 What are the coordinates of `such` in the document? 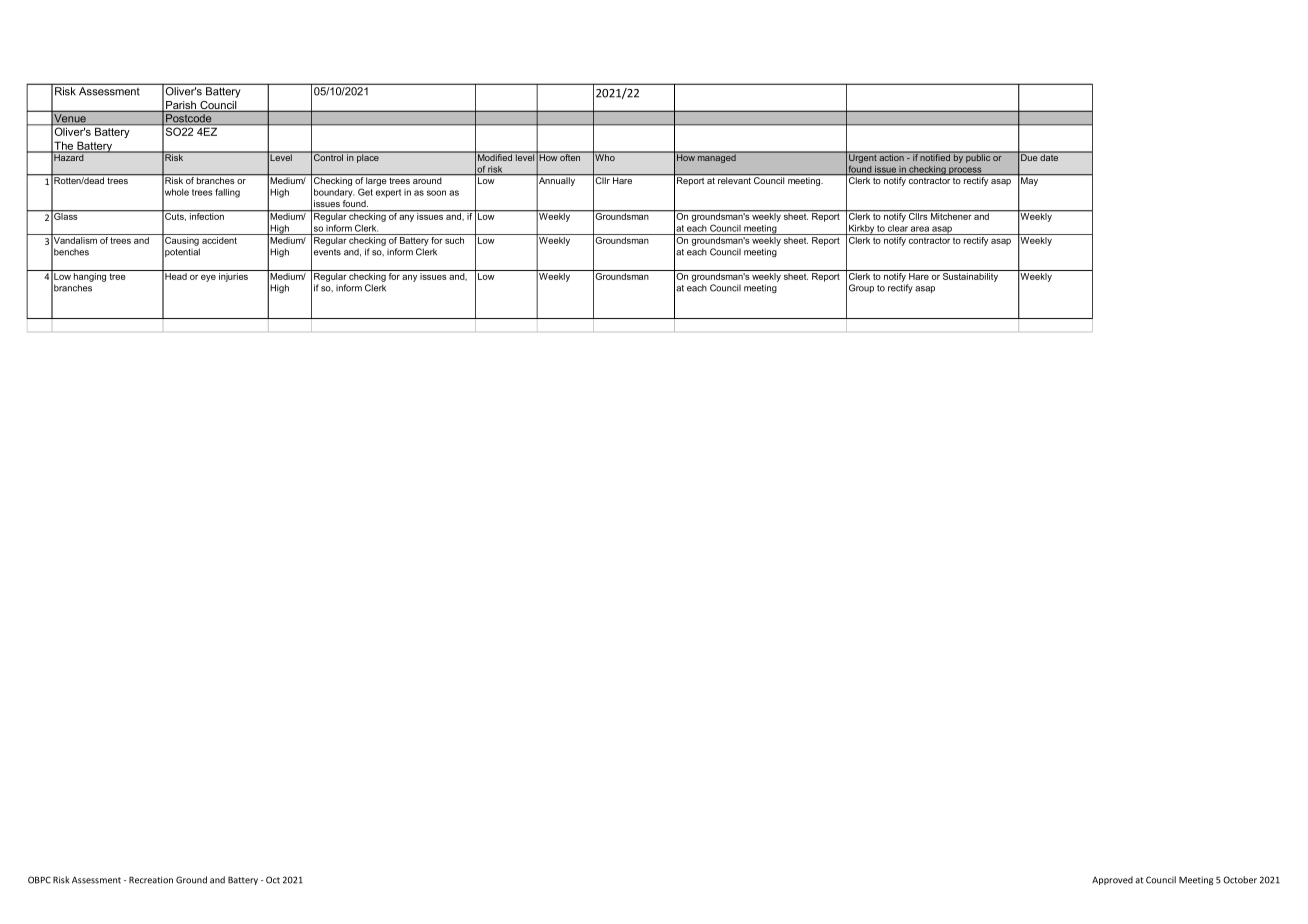 It's located at (454, 240).
